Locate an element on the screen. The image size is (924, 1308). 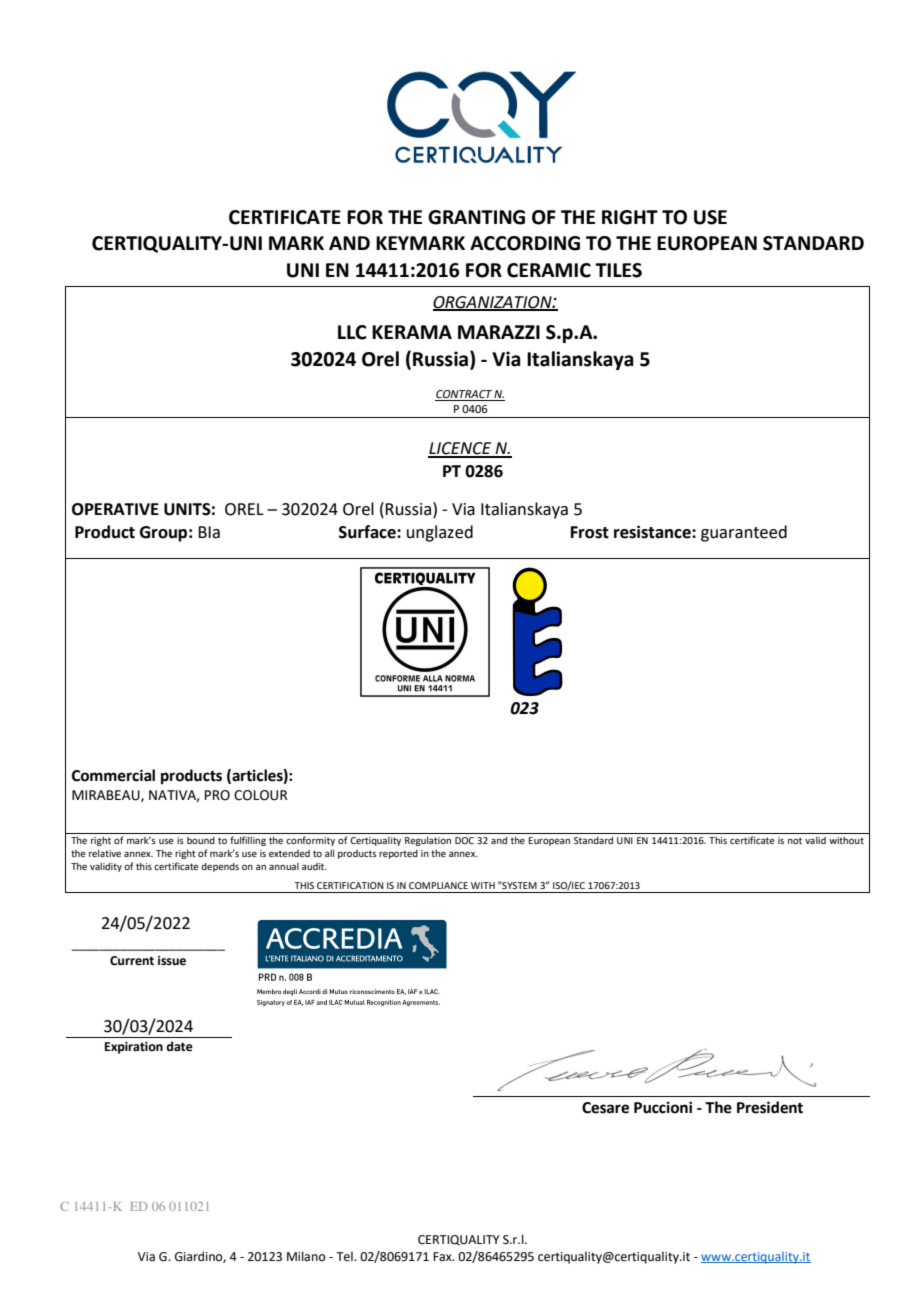
GRANTING is located at coordinates (476, 217).
